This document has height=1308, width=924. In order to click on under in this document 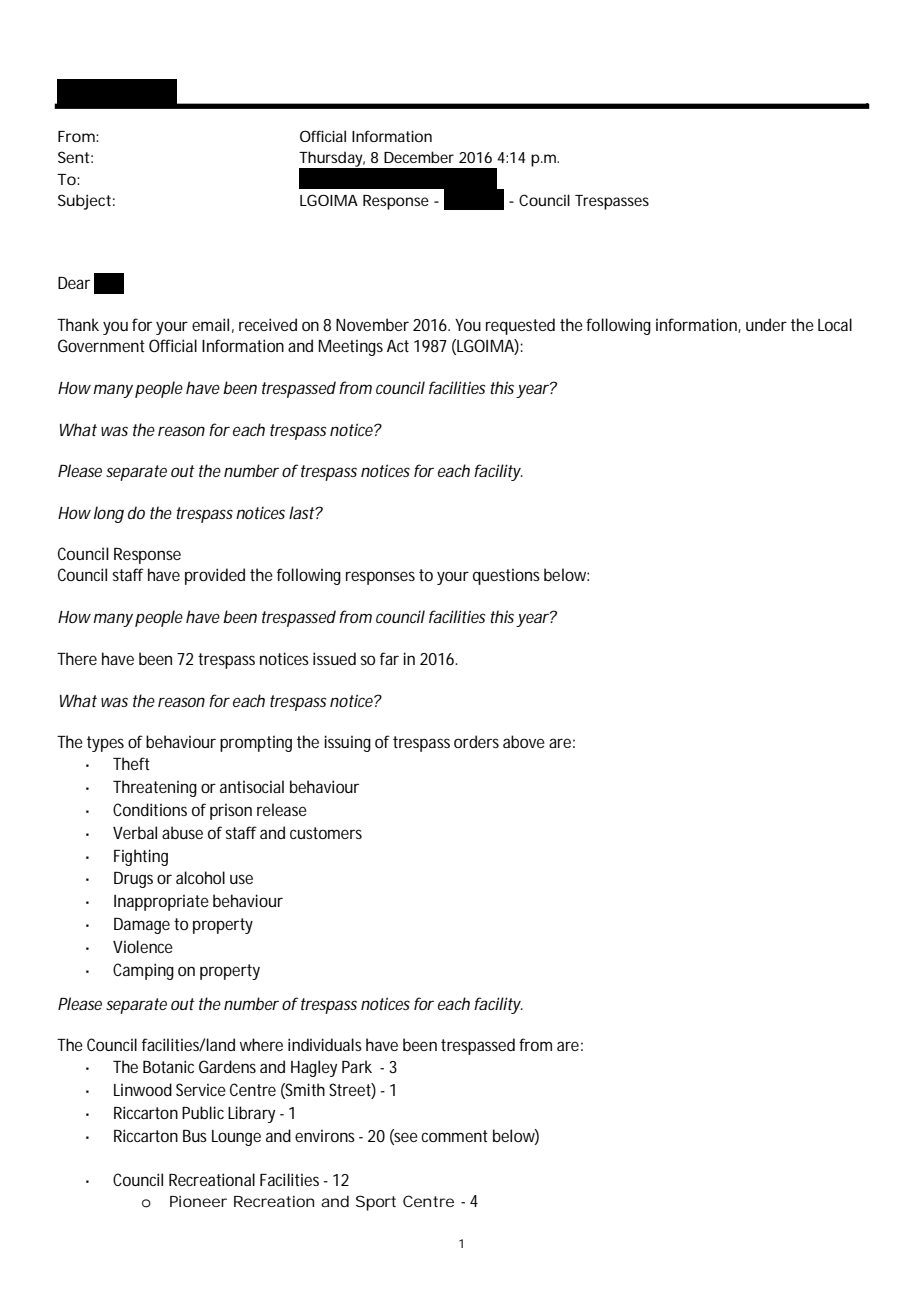, I will do `click(766, 324)`.
